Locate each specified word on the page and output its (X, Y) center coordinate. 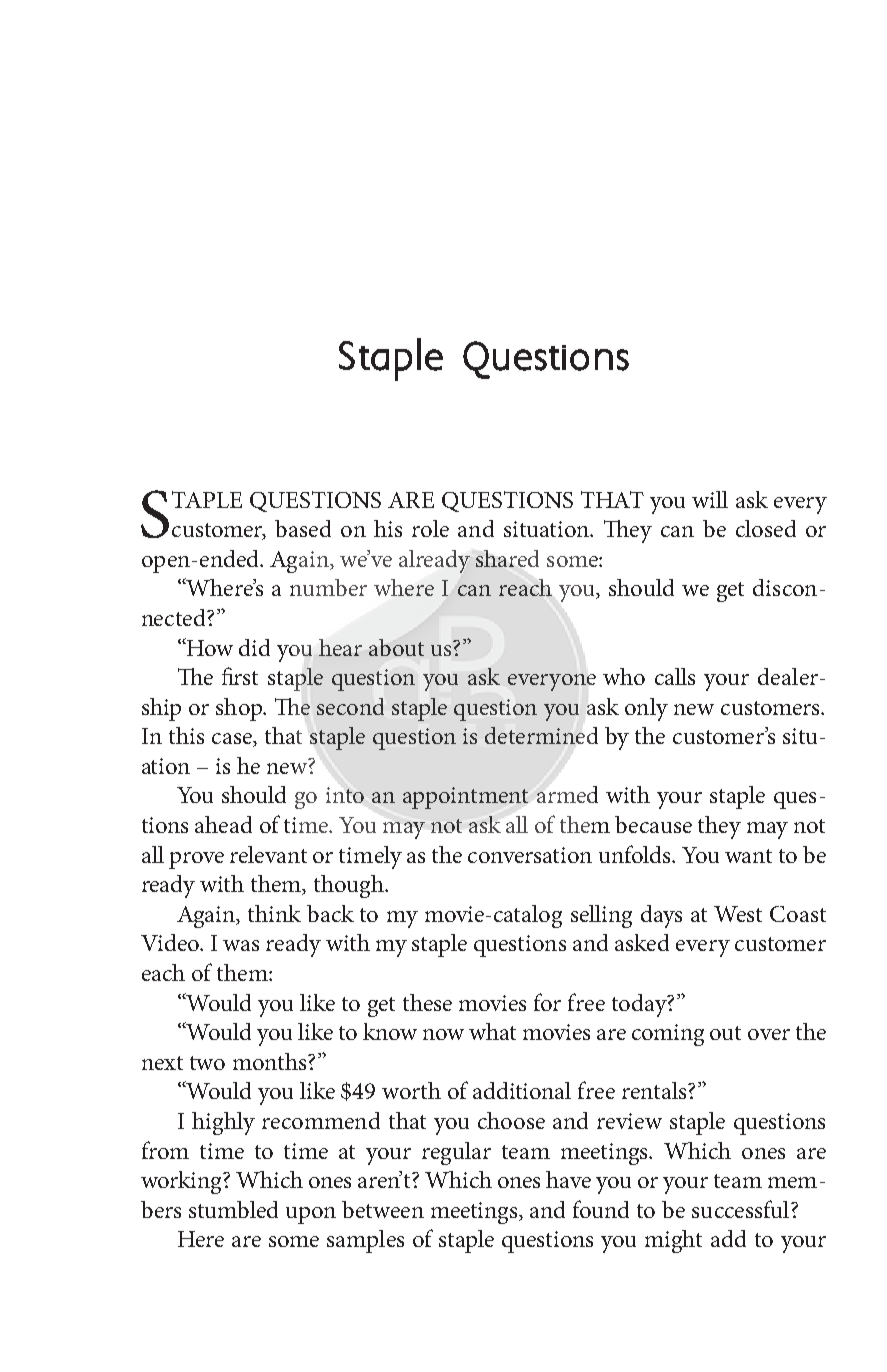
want (748, 856)
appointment (465, 798)
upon (311, 1215)
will (710, 499)
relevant (268, 854)
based (303, 528)
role (430, 528)
